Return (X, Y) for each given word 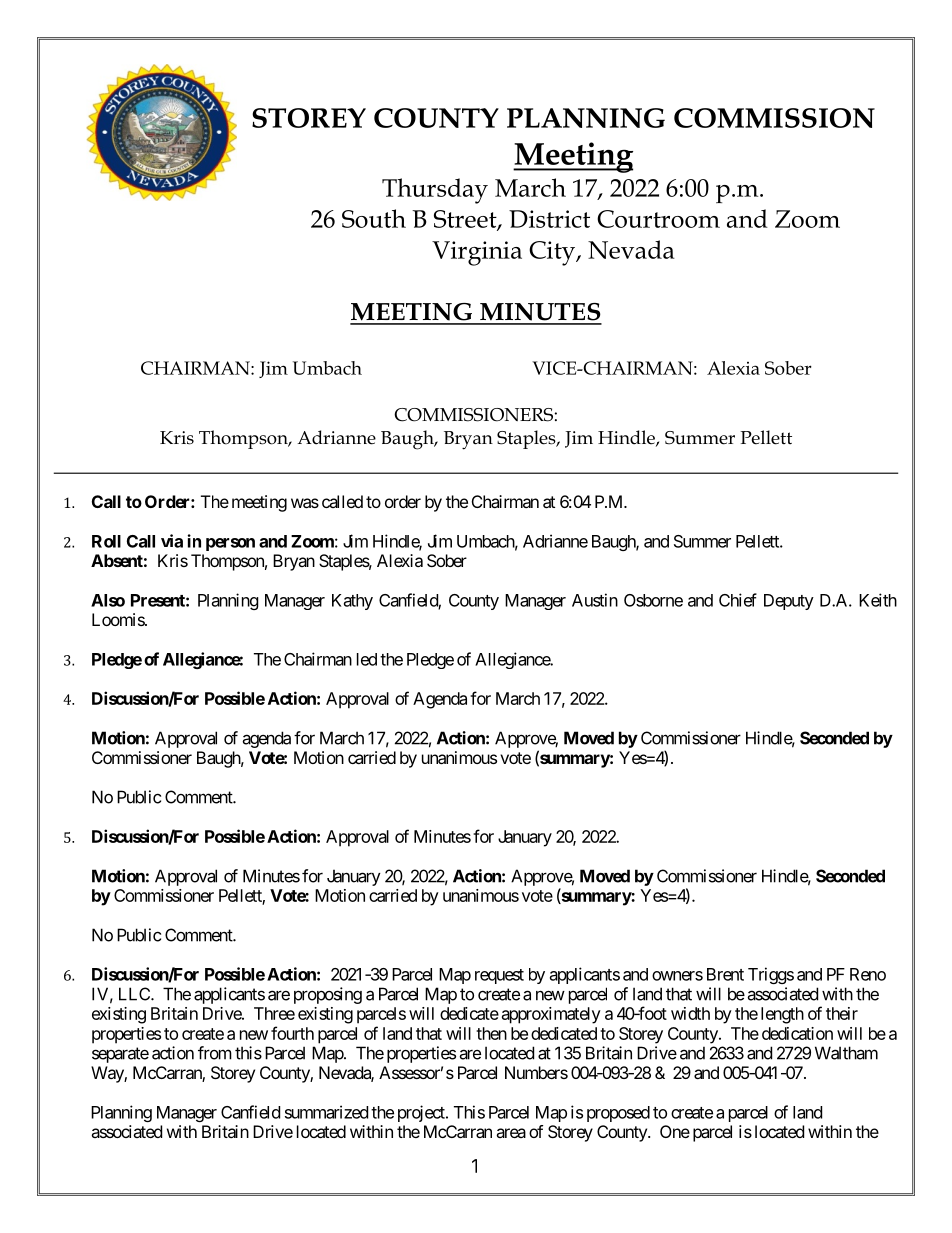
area (511, 1133)
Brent (725, 974)
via (172, 541)
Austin (595, 600)
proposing (328, 995)
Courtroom (658, 219)
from (215, 1053)
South (374, 218)
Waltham (846, 1053)
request (499, 976)
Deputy (789, 602)
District (549, 219)
